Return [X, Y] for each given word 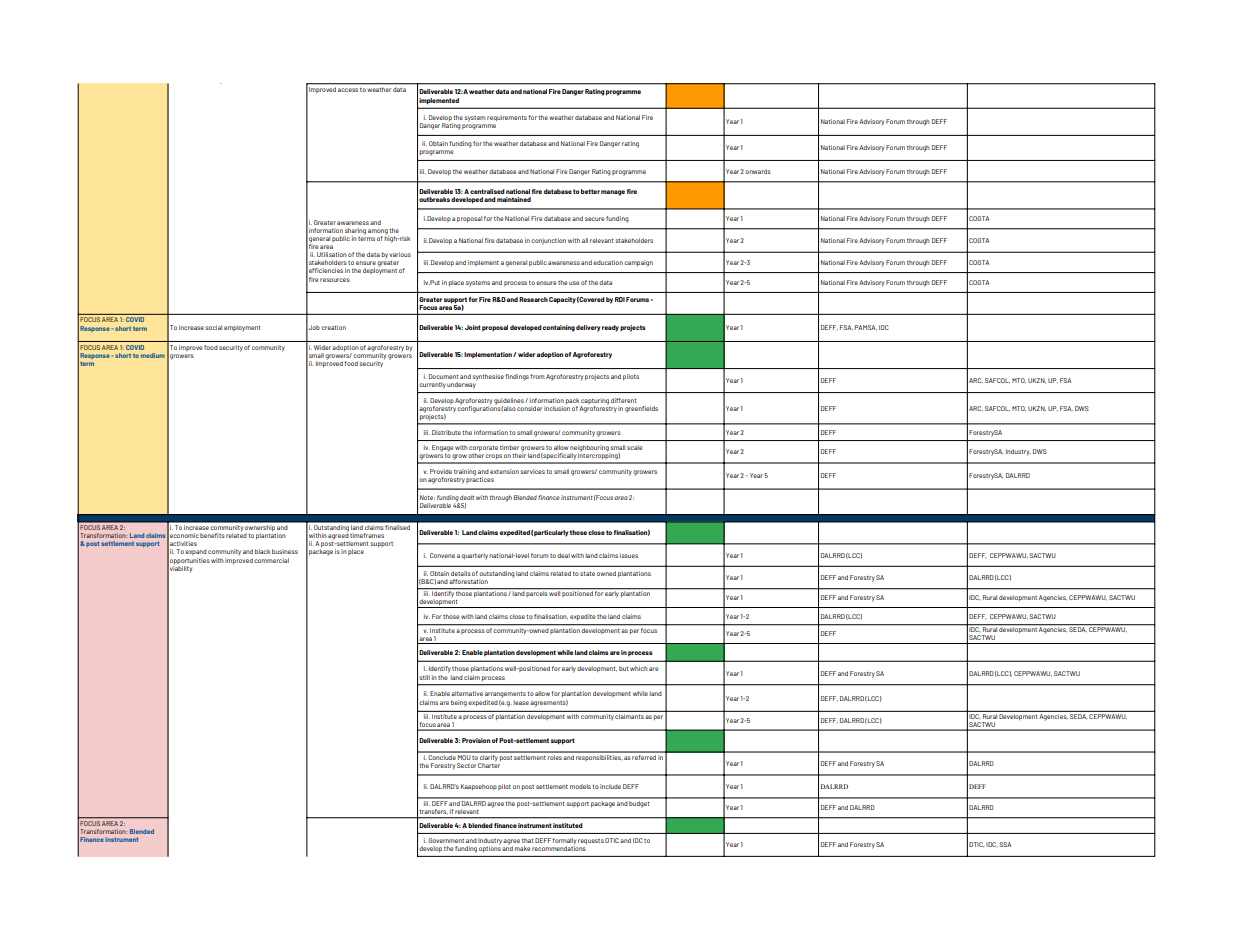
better [590, 191]
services [532, 471]
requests [591, 841]
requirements [507, 118]
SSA [1005, 844]
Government [446, 840]
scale [635, 447]
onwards [758, 171]
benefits [212, 535]
